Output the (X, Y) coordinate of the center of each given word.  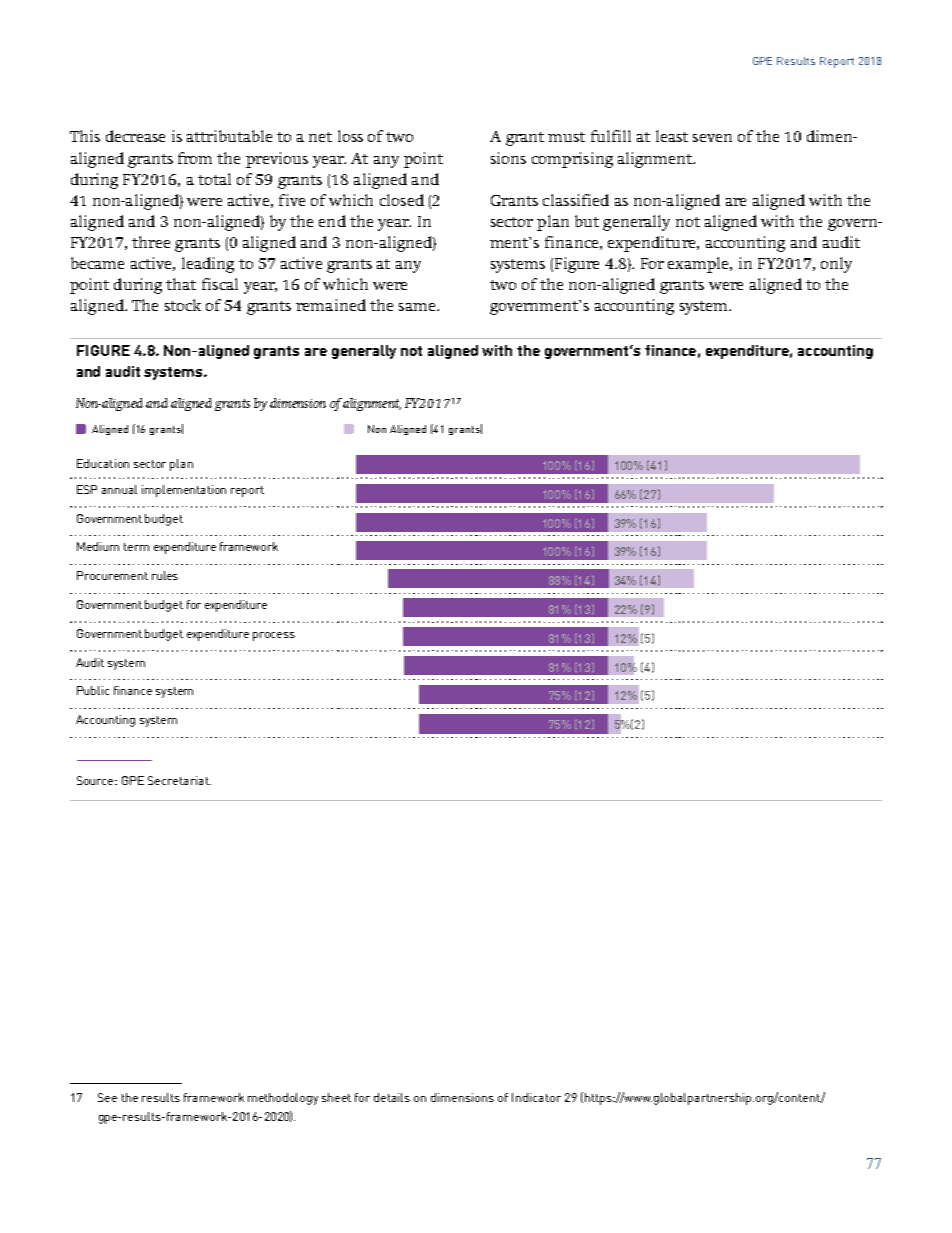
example (699, 265)
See (107, 1097)
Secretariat (179, 780)
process (274, 636)
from (195, 158)
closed (402, 200)
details (392, 1097)
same (417, 307)
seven (712, 138)
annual (119, 489)
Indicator (536, 1097)
